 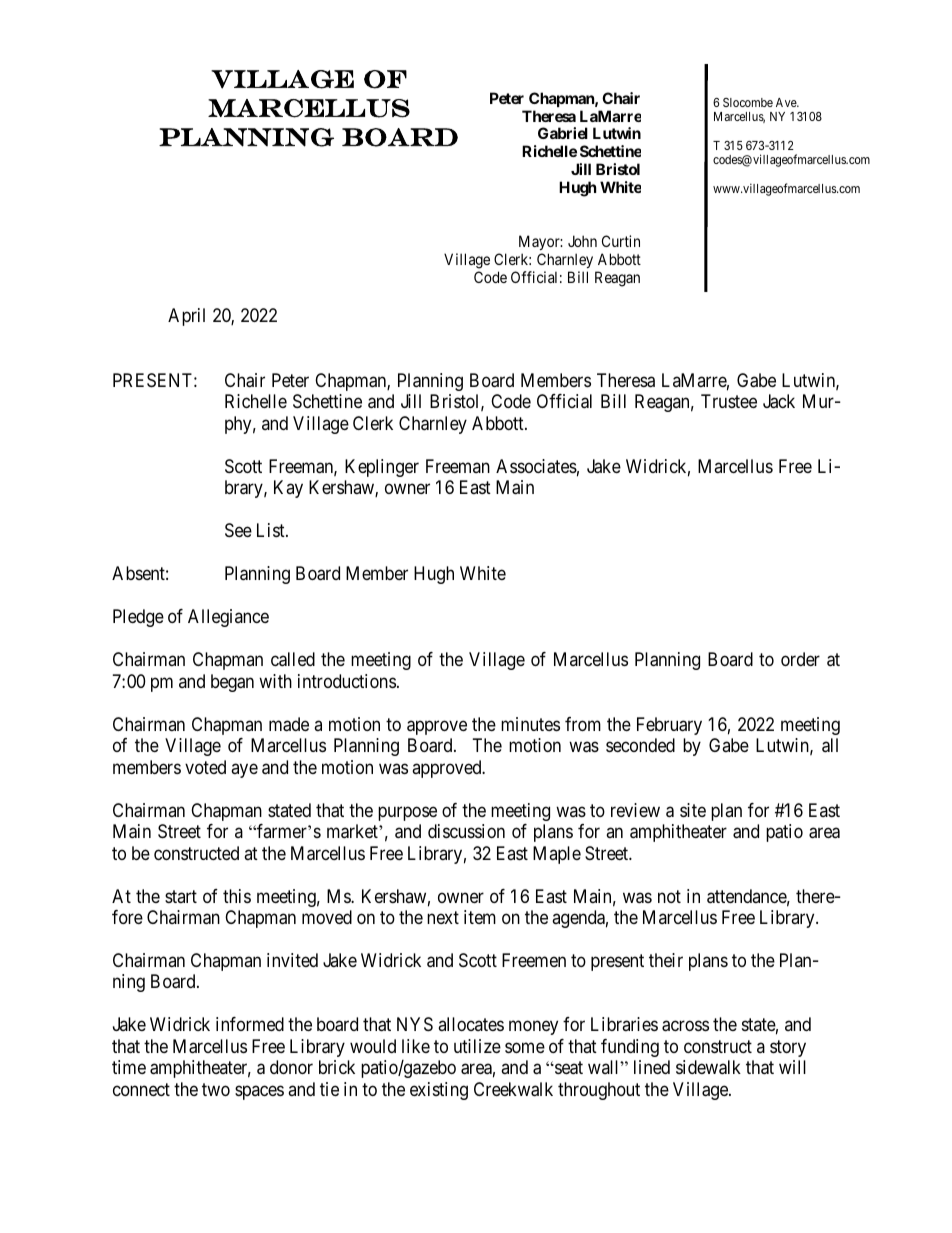 What do you see at coordinates (563, 133) in the page?
I see `Gabriel` at bounding box center [563, 133].
